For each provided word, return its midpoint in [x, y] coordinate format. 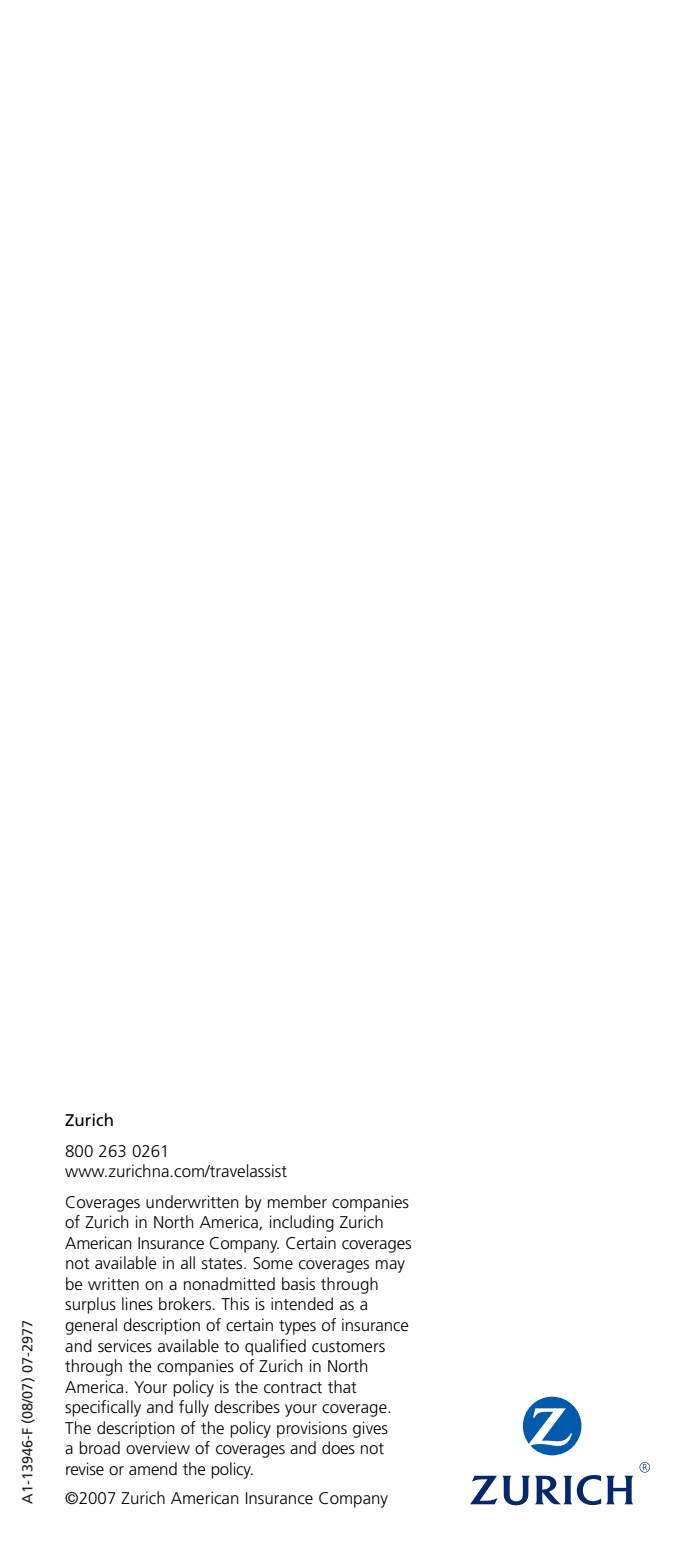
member [297, 1201]
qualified [275, 1347]
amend [153, 1469]
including [302, 1223]
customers [348, 1347]
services [125, 1346]
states [223, 1263]
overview [158, 1448]
